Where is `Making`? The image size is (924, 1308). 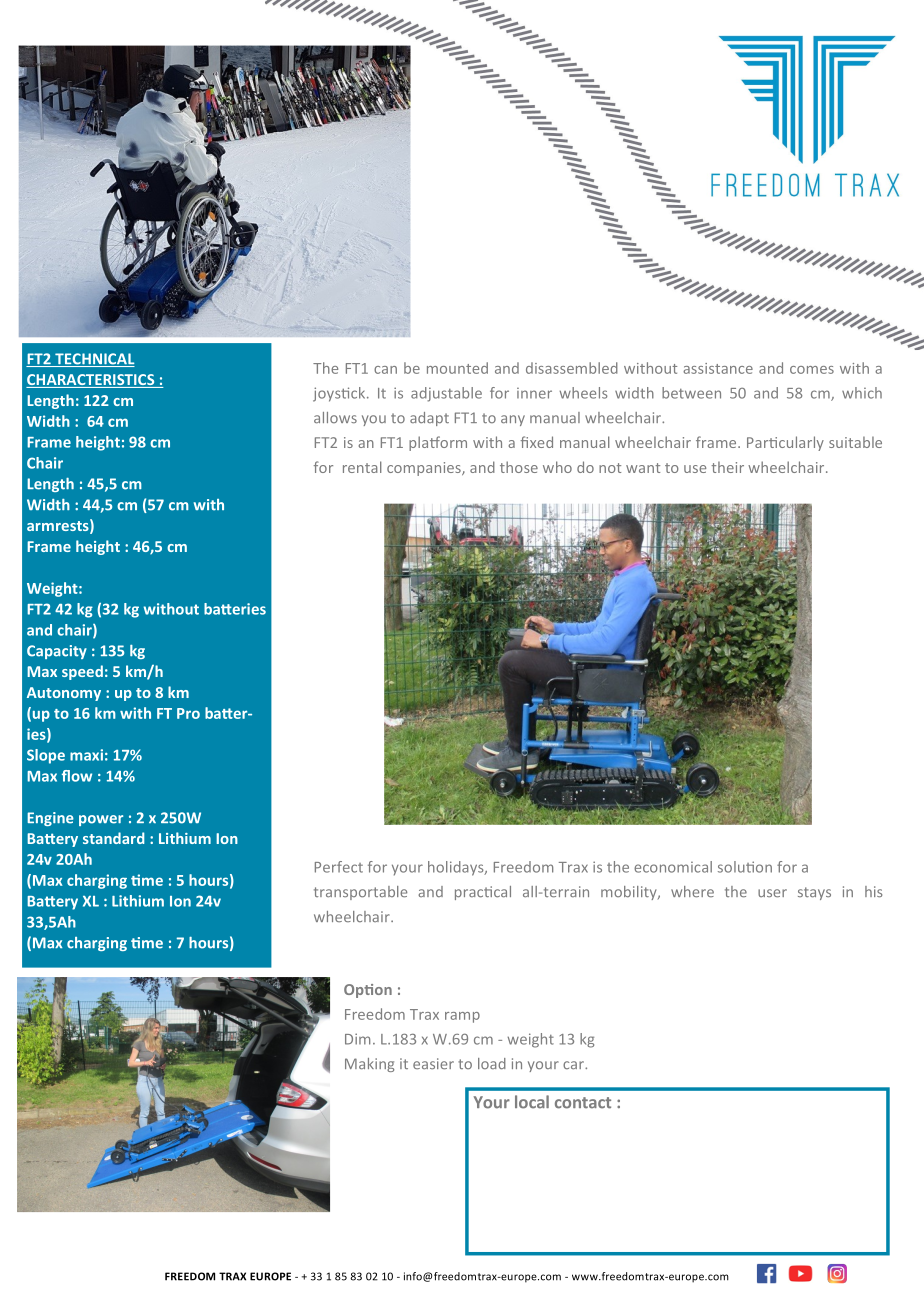
Making is located at coordinates (369, 1065).
